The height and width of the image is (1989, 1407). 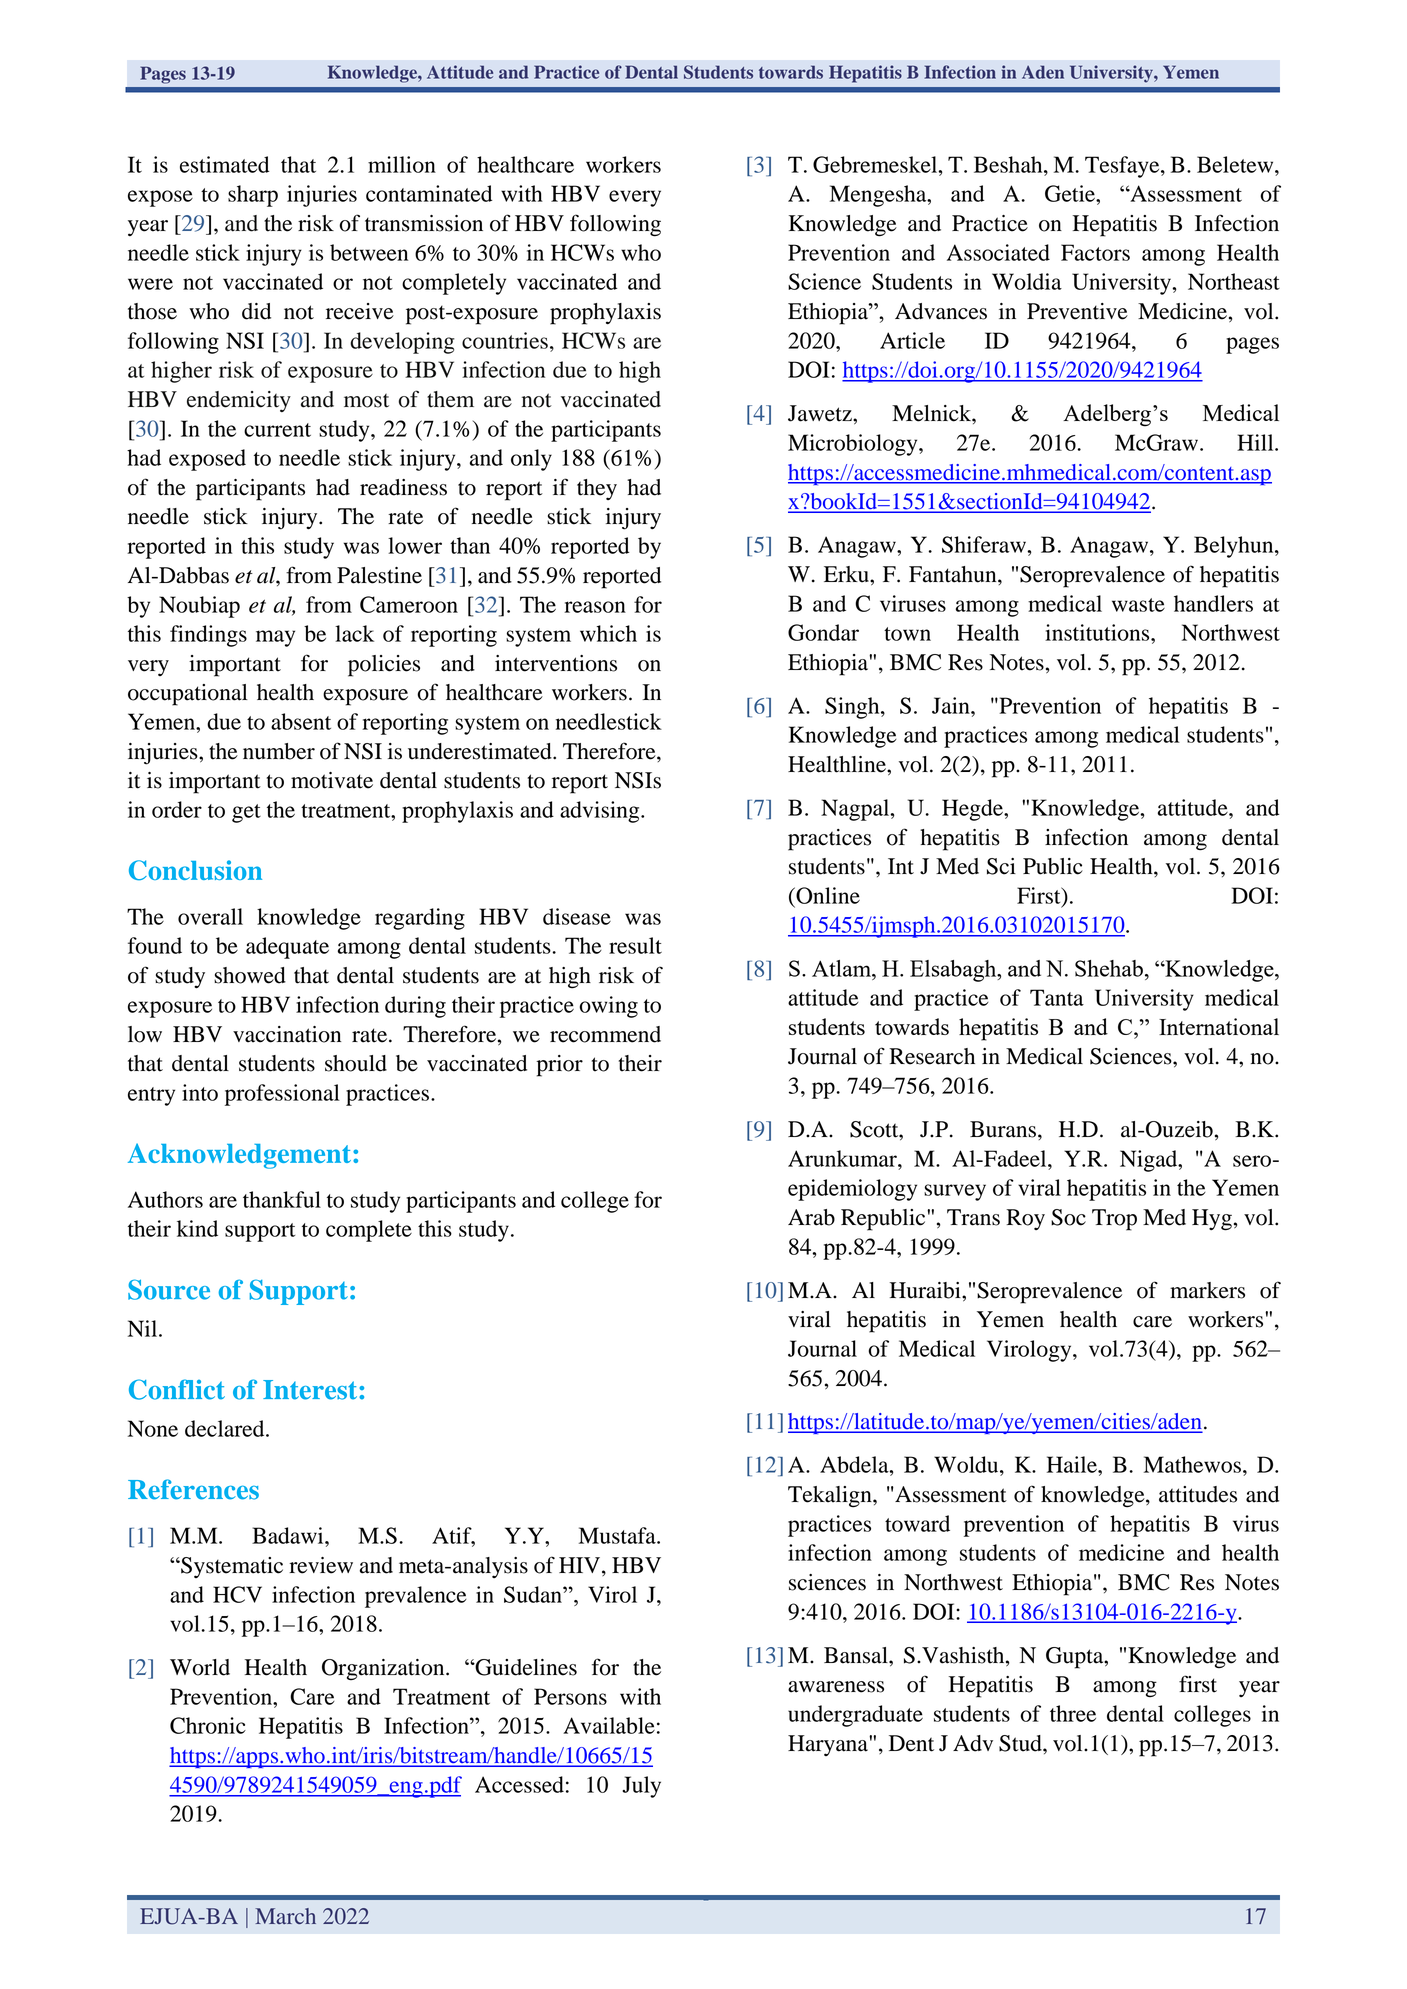 What do you see at coordinates (226, 1428) in the image?
I see `declared` at bounding box center [226, 1428].
